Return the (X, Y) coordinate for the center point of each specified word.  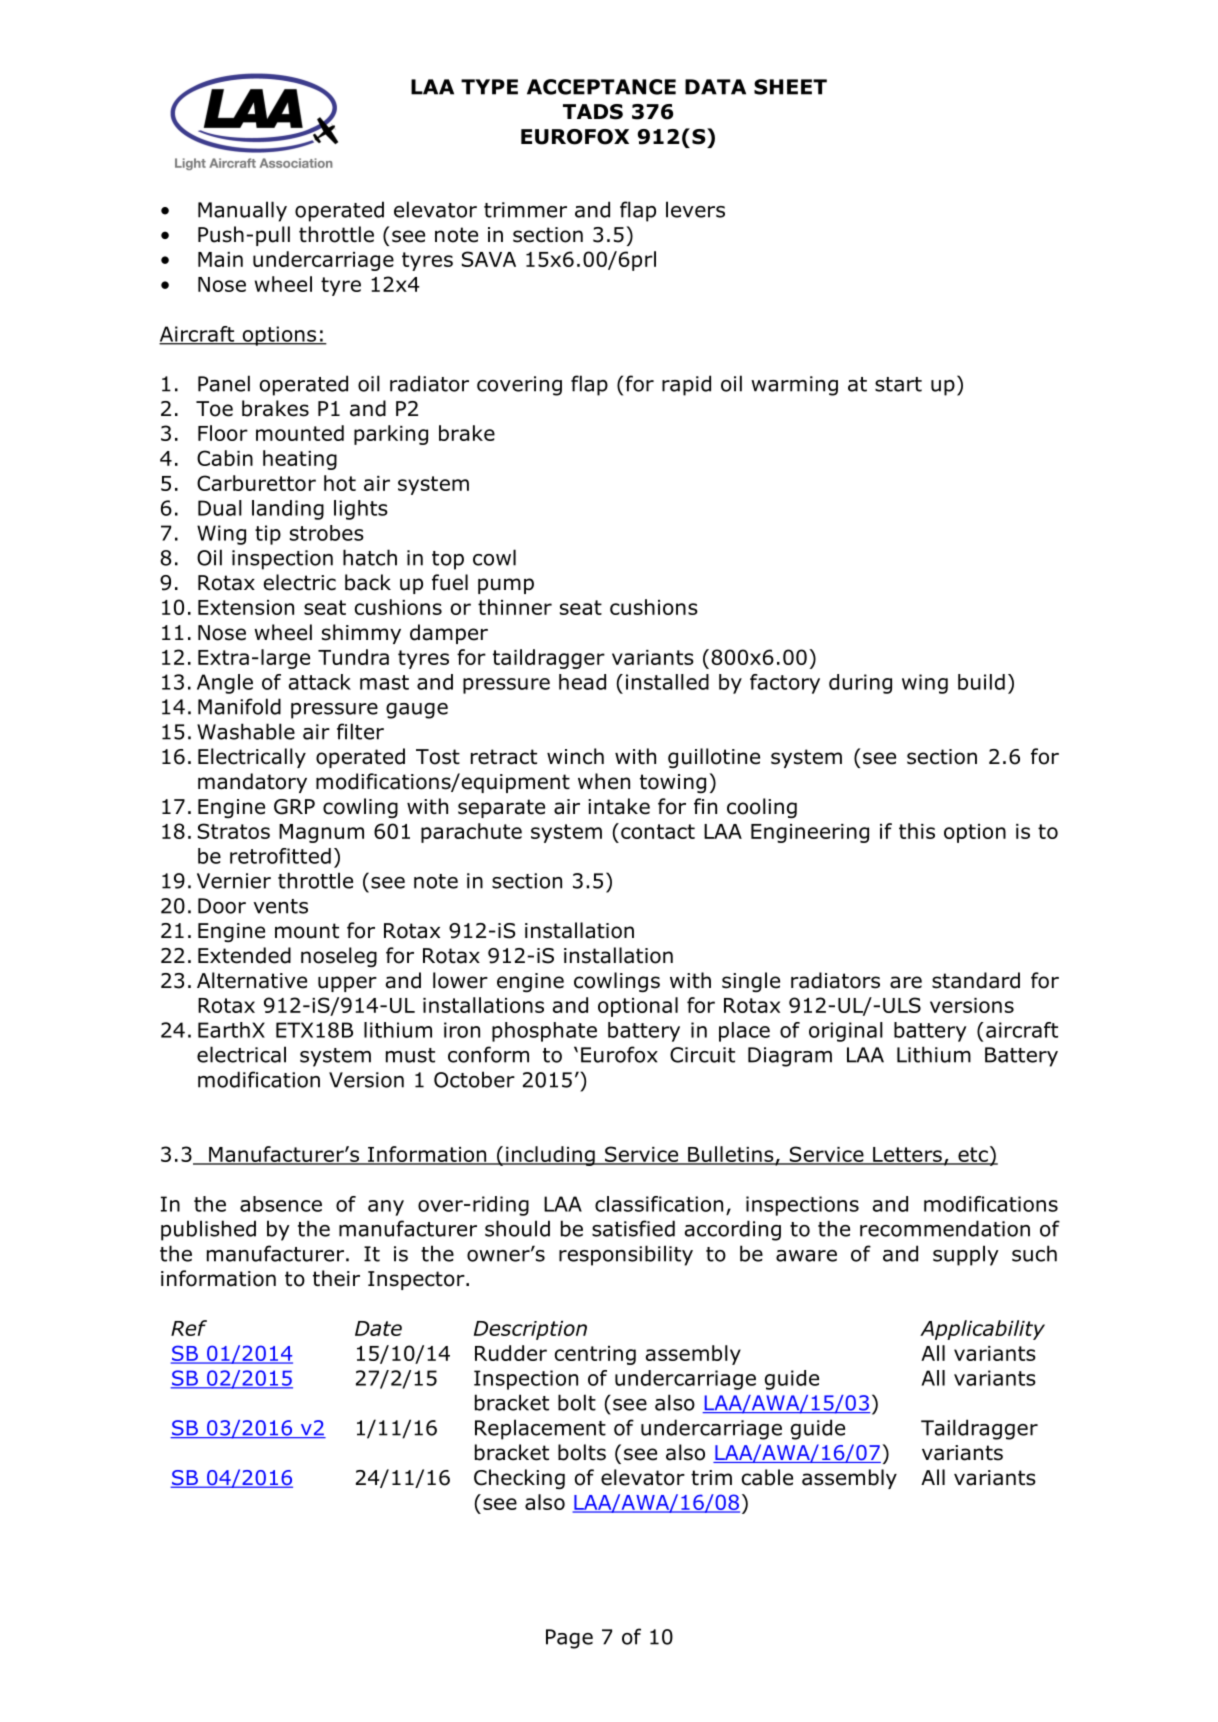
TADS (593, 112)
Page (569, 1639)
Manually (242, 211)
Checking (519, 1479)
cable (767, 1477)
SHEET (790, 87)
